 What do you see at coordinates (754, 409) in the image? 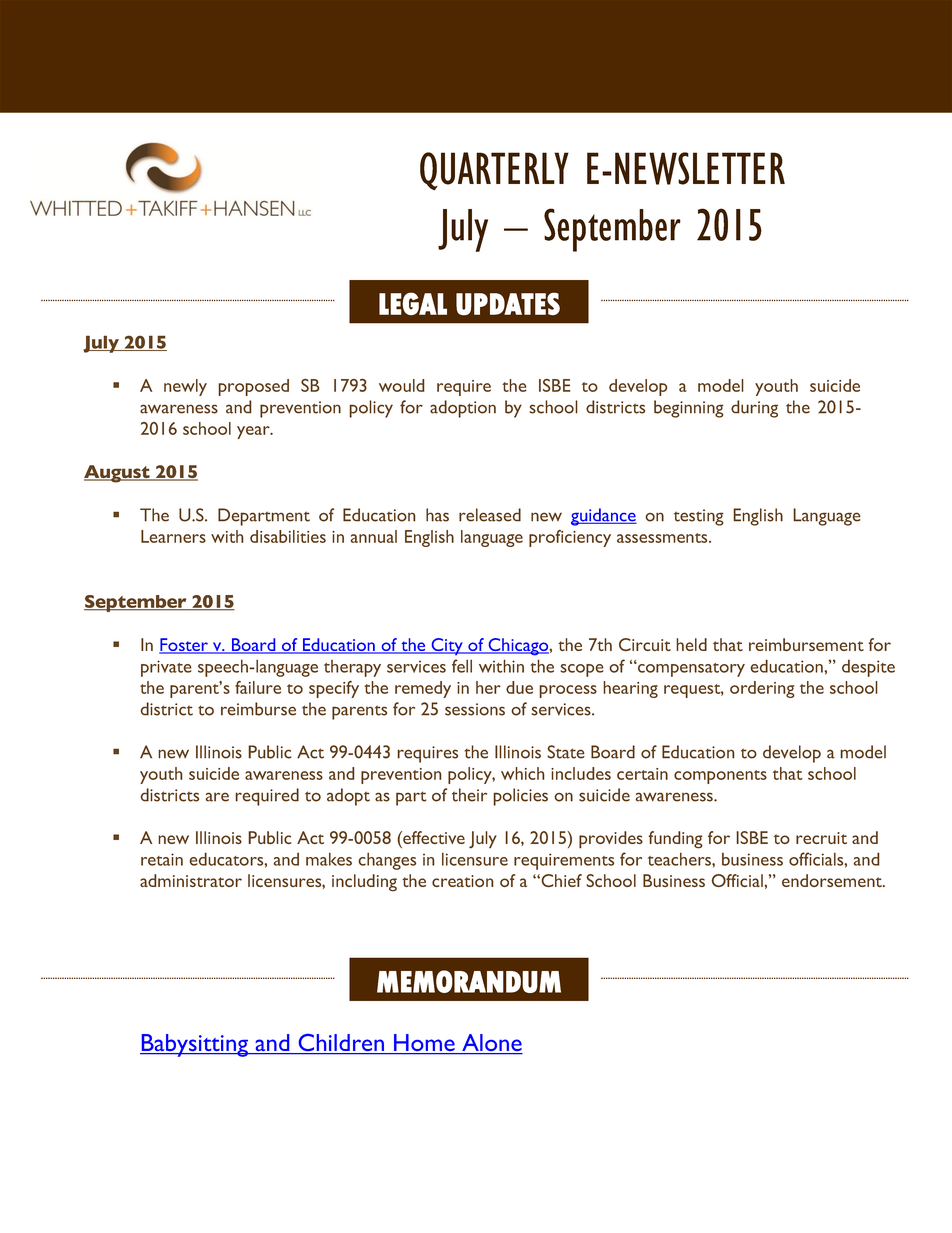
I see `during` at bounding box center [754, 409].
